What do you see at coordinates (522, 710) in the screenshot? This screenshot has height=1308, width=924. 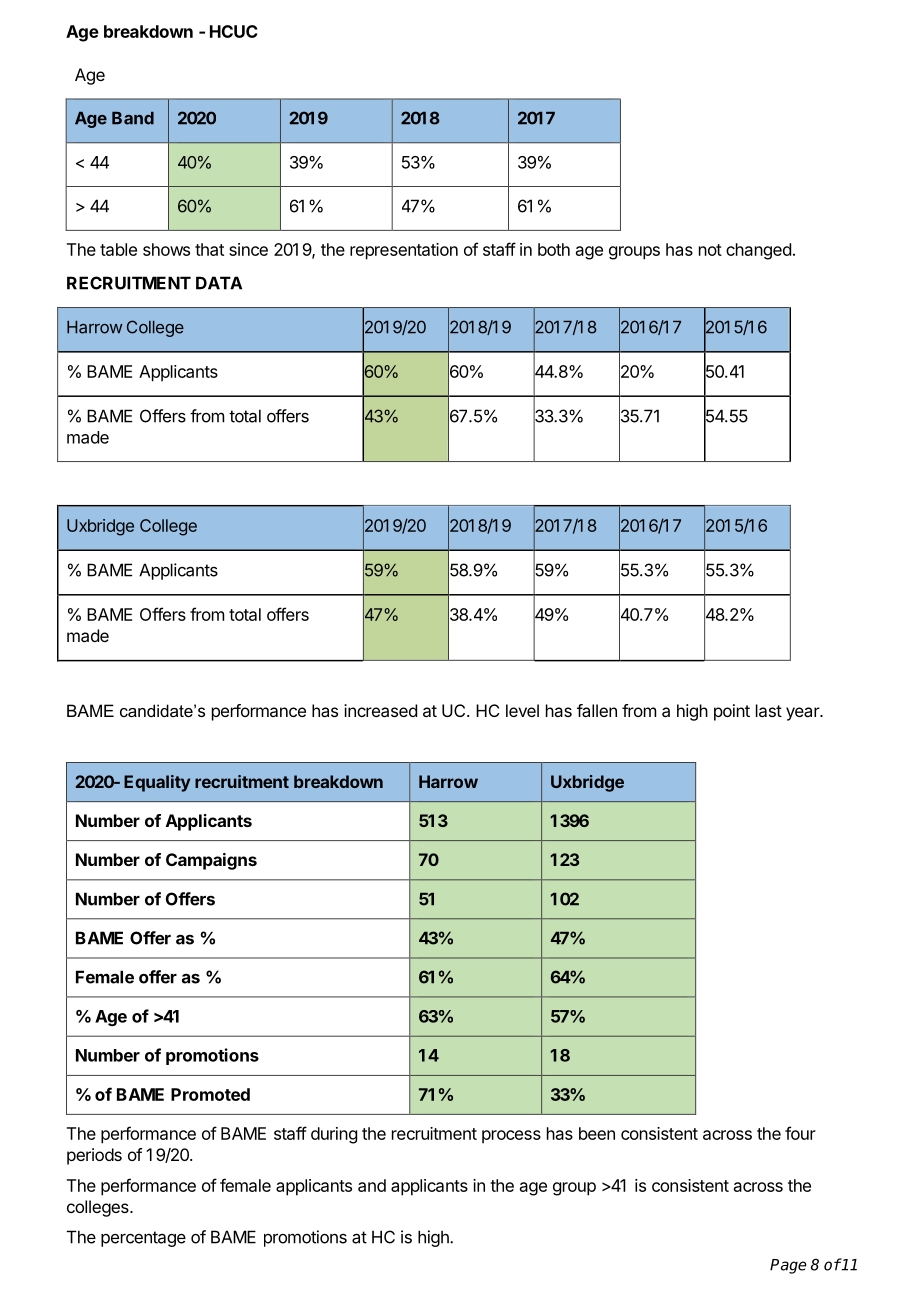 I see `level` at bounding box center [522, 710].
